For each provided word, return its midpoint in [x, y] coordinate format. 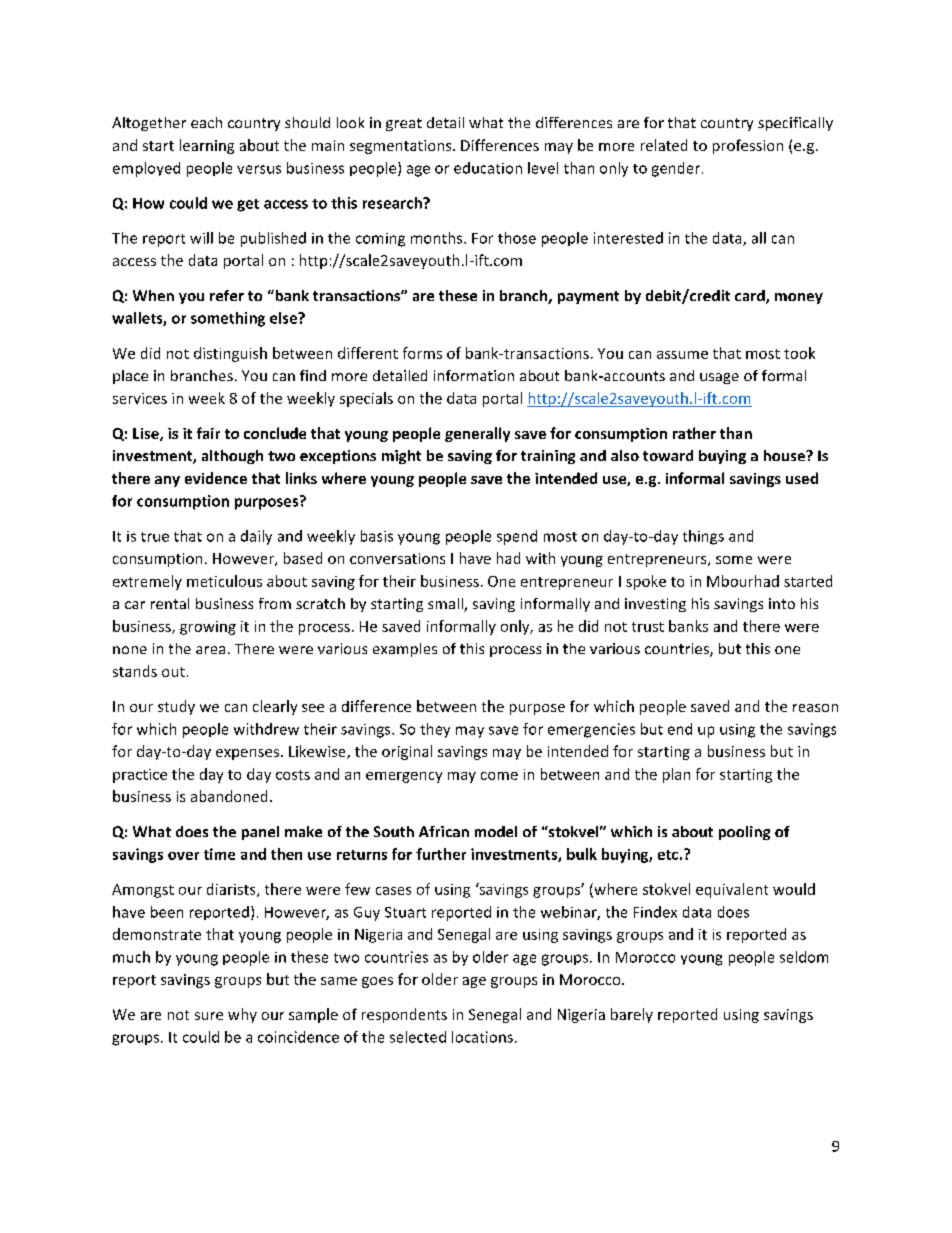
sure [209, 1016]
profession [748, 146]
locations [482, 1037]
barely [632, 1015]
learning [207, 146]
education [488, 168]
